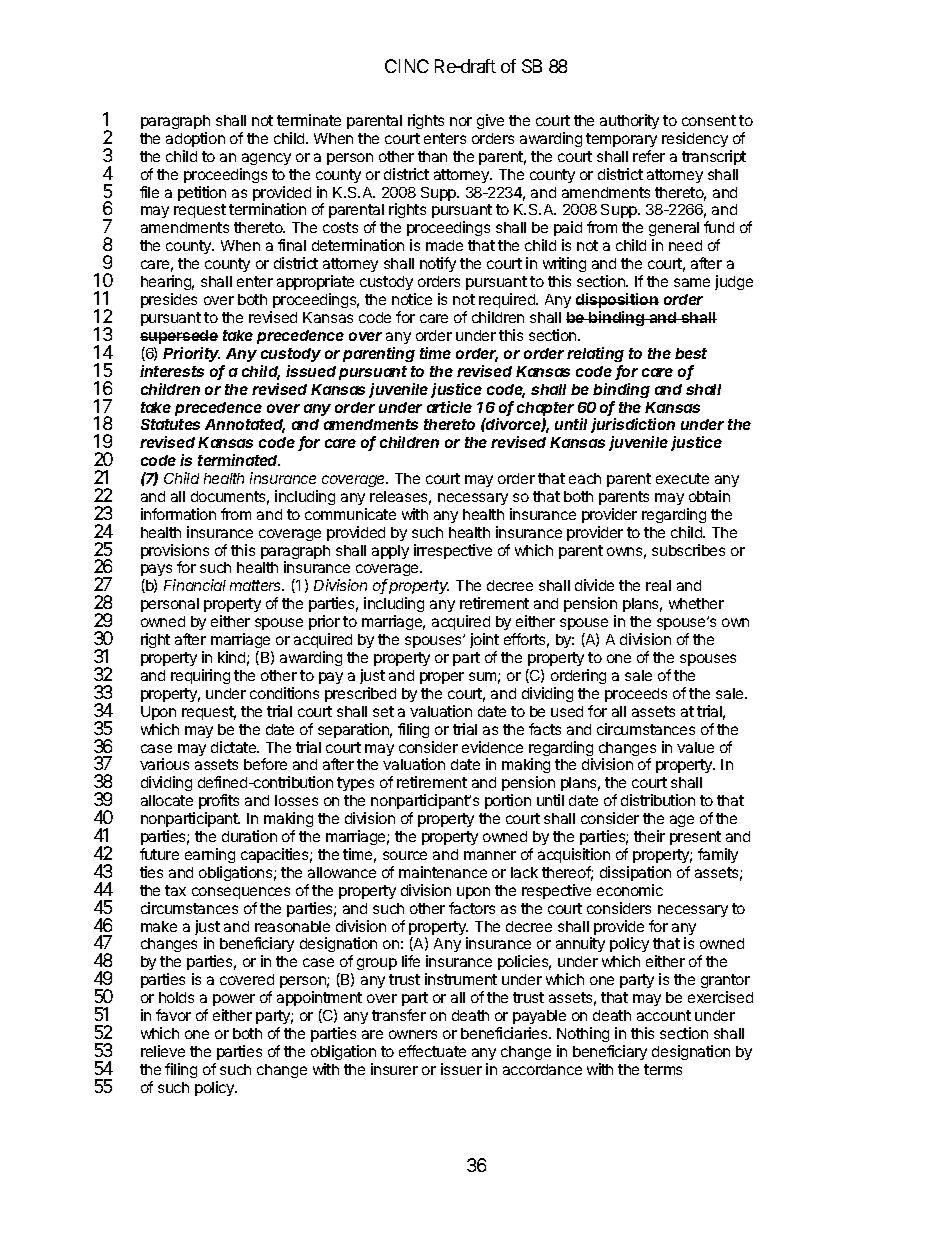 This page has width=952, height=1233. What do you see at coordinates (245, 426) in the page?
I see `Annotated` at bounding box center [245, 426].
